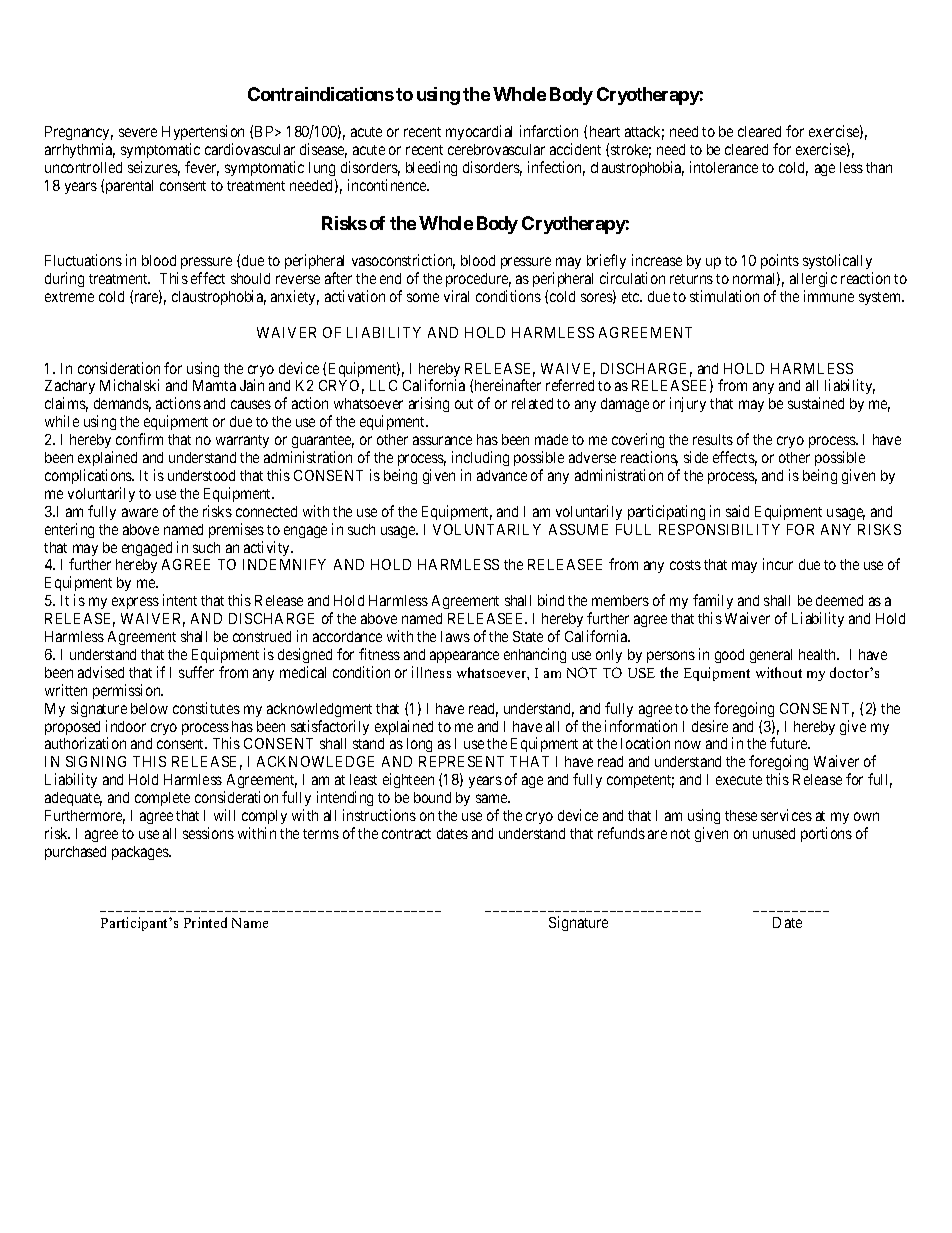 The image size is (952, 1233). I want to click on intolerance, so click(724, 167).
